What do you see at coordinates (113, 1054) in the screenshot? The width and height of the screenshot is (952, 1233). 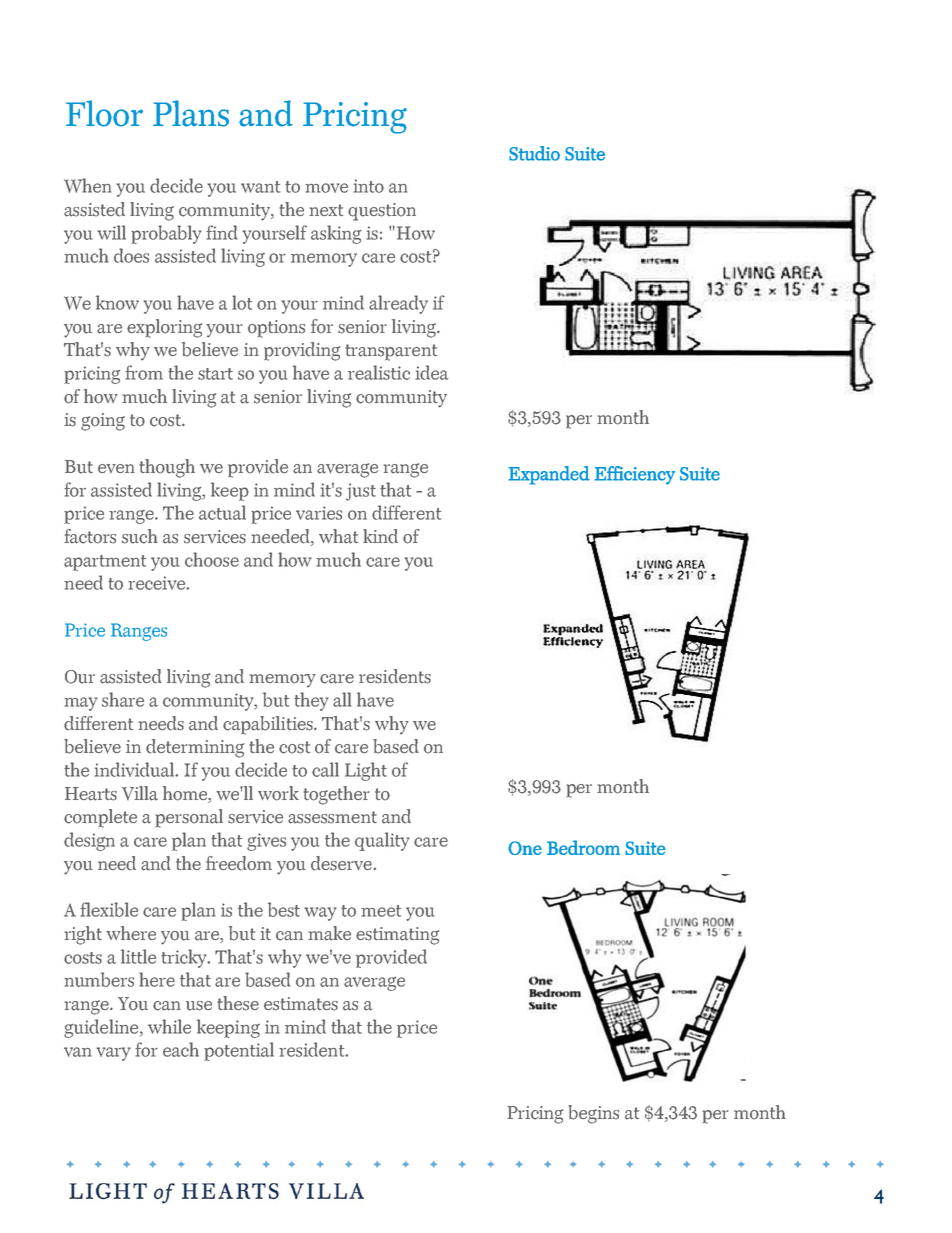 I see `vary` at bounding box center [113, 1054].
